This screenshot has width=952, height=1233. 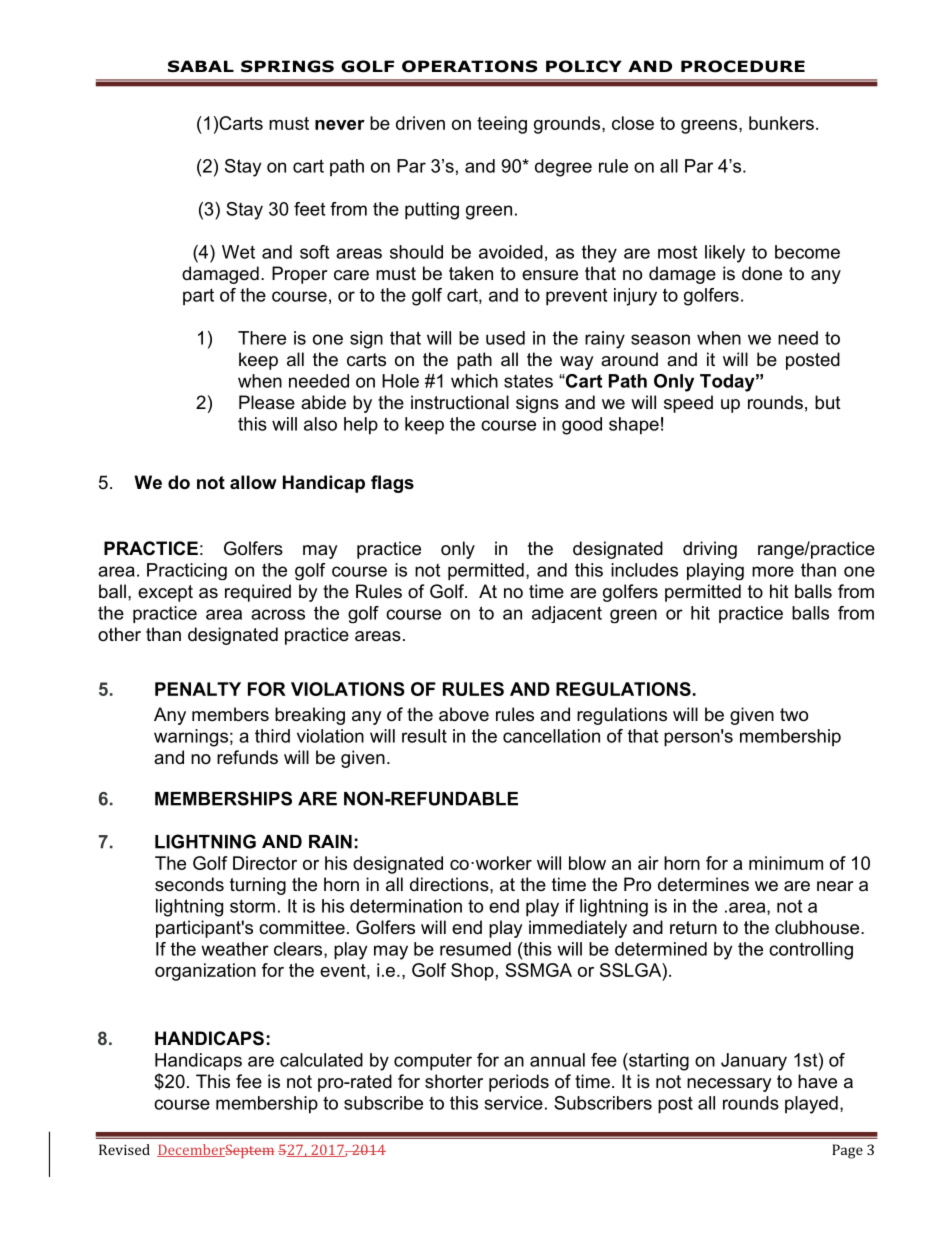 What do you see at coordinates (321, 1060) in the screenshot?
I see `calculated` at bounding box center [321, 1060].
